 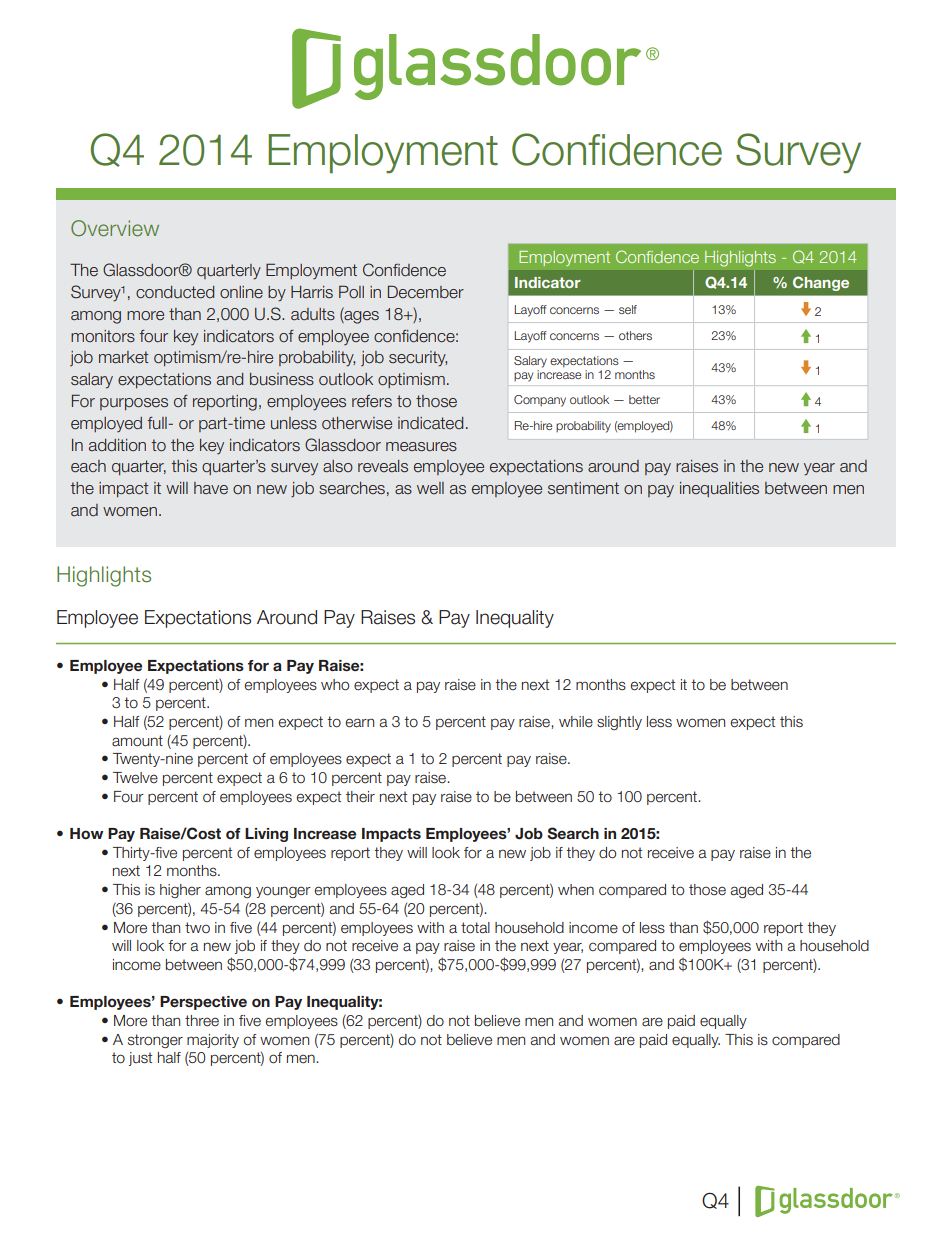 What do you see at coordinates (426, 292) in the screenshot?
I see `December` at bounding box center [426, 292].
